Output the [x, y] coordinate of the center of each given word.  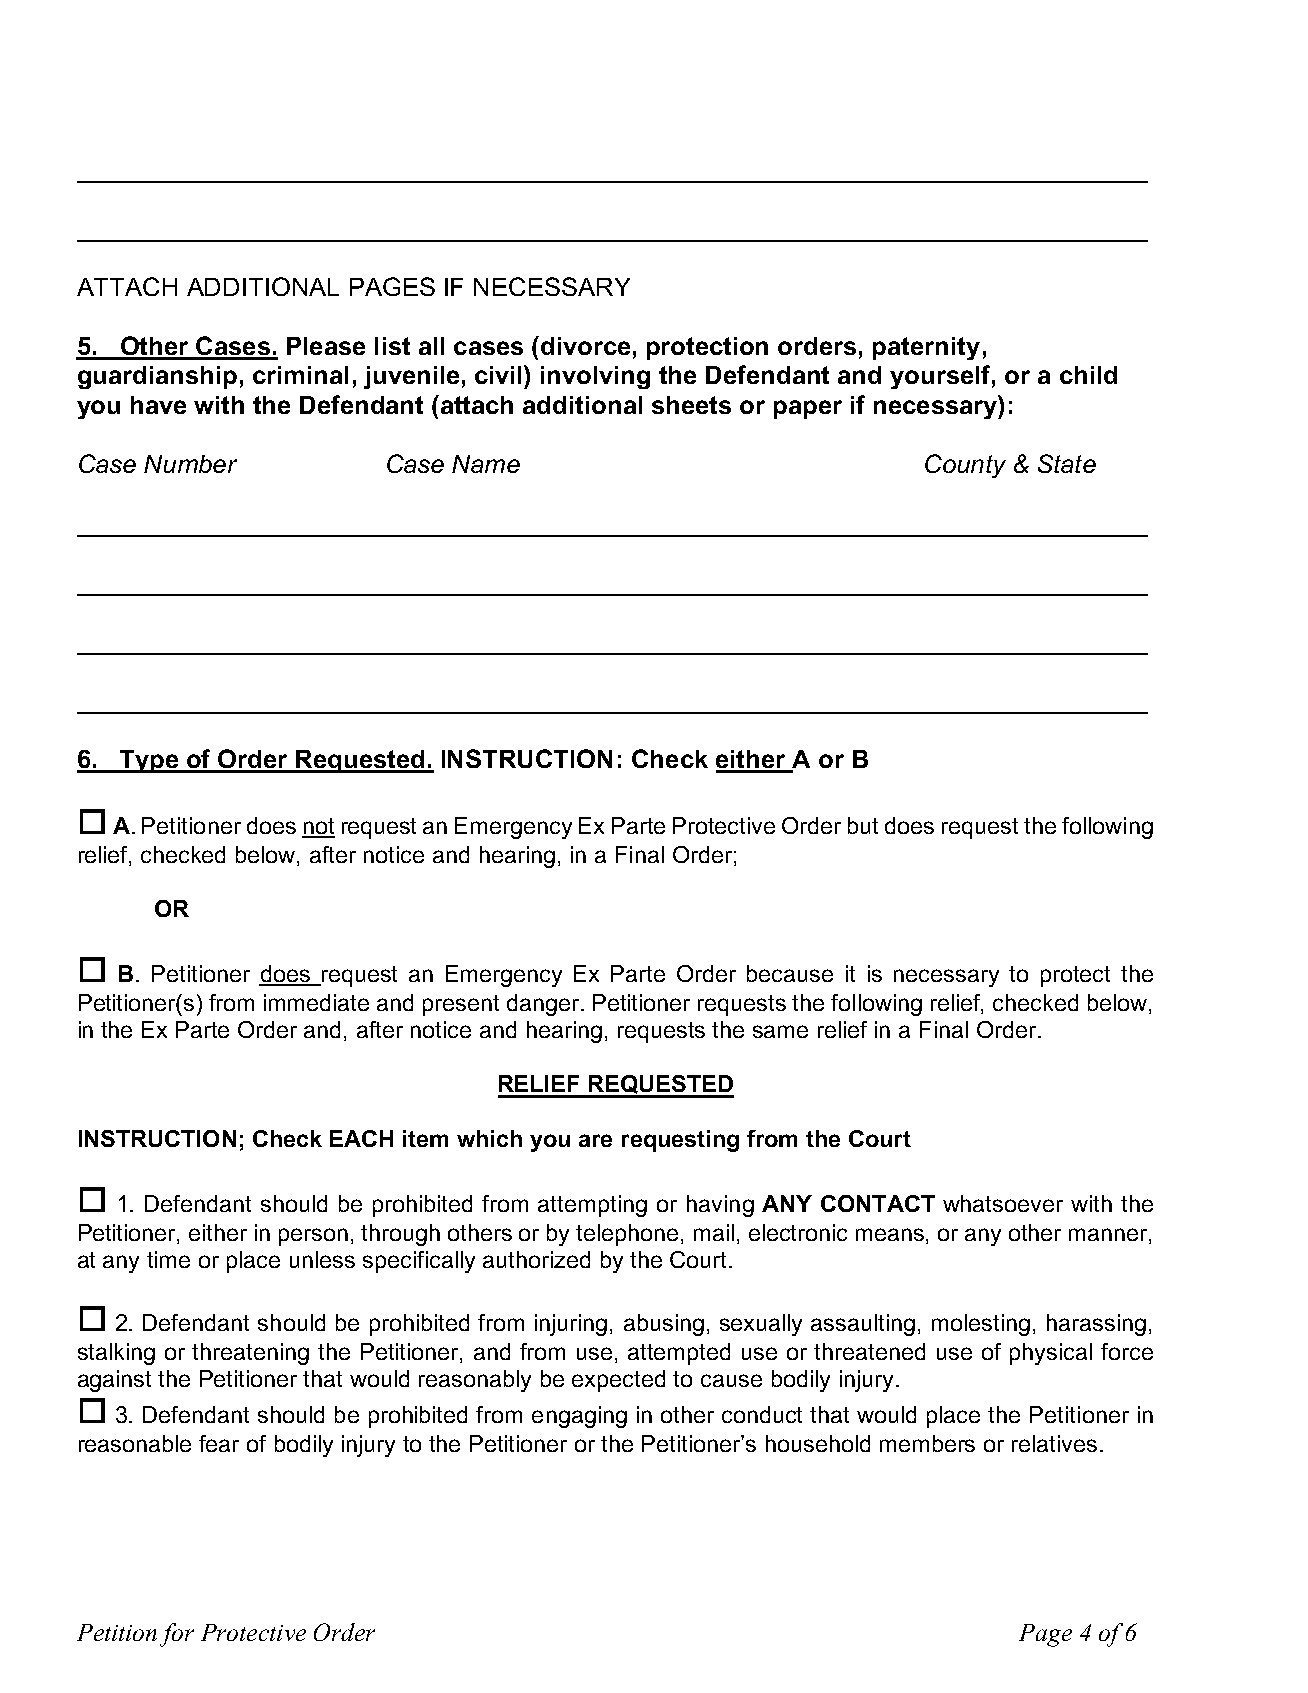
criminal [300, 375]
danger [544, 1005]
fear [219, 1443]
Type [149, 761]
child [1088, 375]
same [780, 1031]
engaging [579, 1417]
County [965, 466]
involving [595, 377]
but [863, 825]
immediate [316, 1002]
